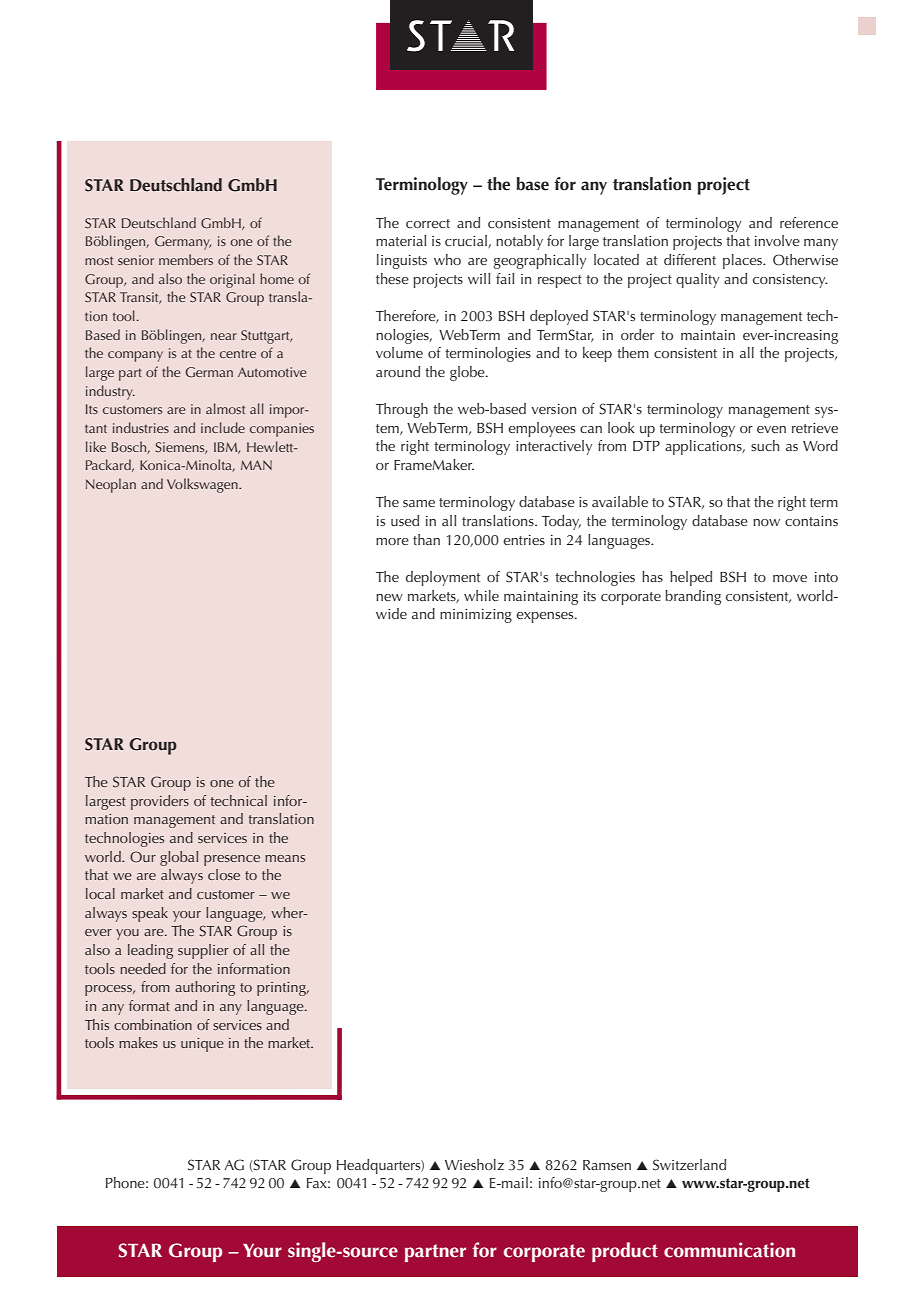 The width and height of the document is (924, 1308). I want to click on now, so click(766, 522).
